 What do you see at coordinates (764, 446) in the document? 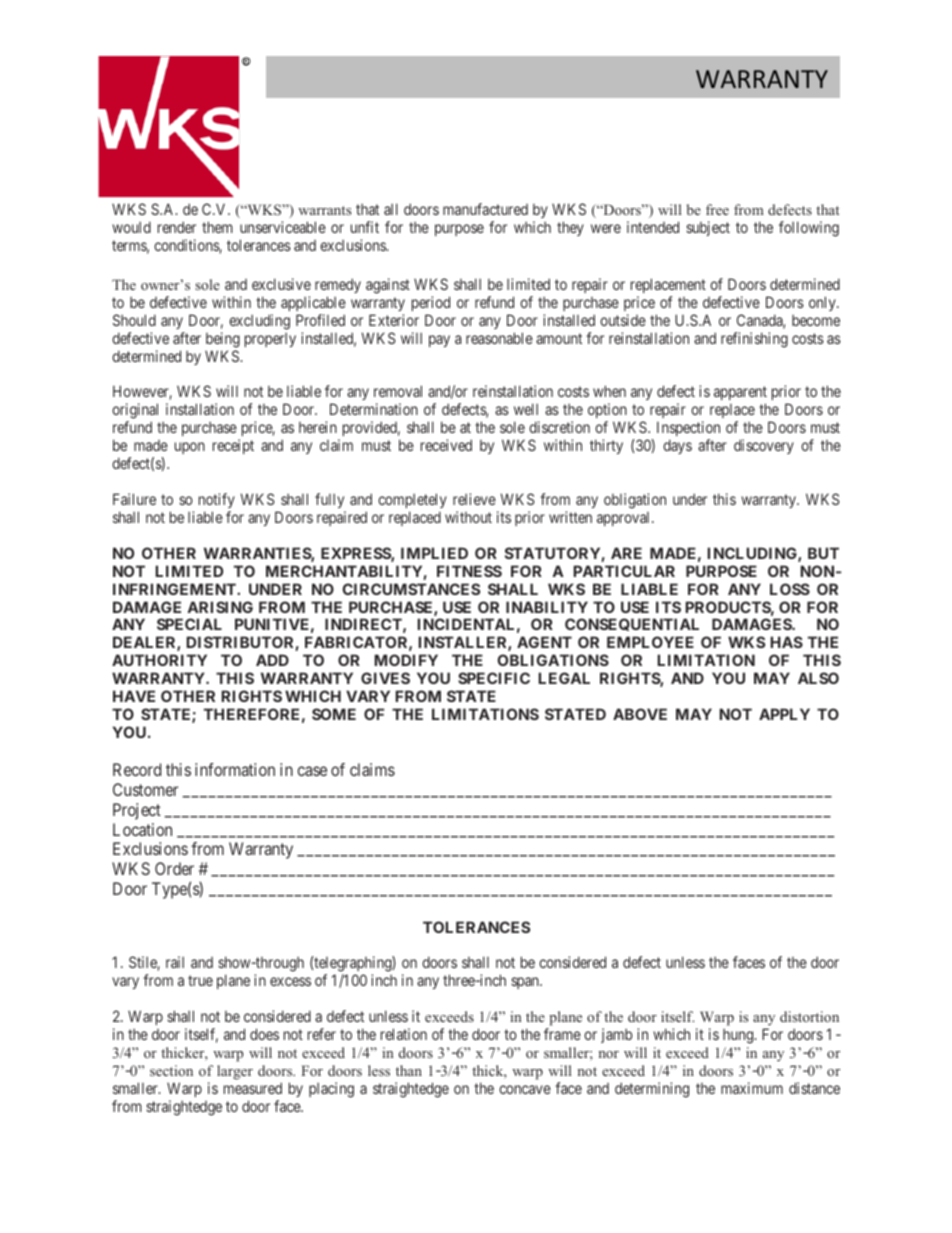
I see `discovery` at bounding box center [764, 446].
